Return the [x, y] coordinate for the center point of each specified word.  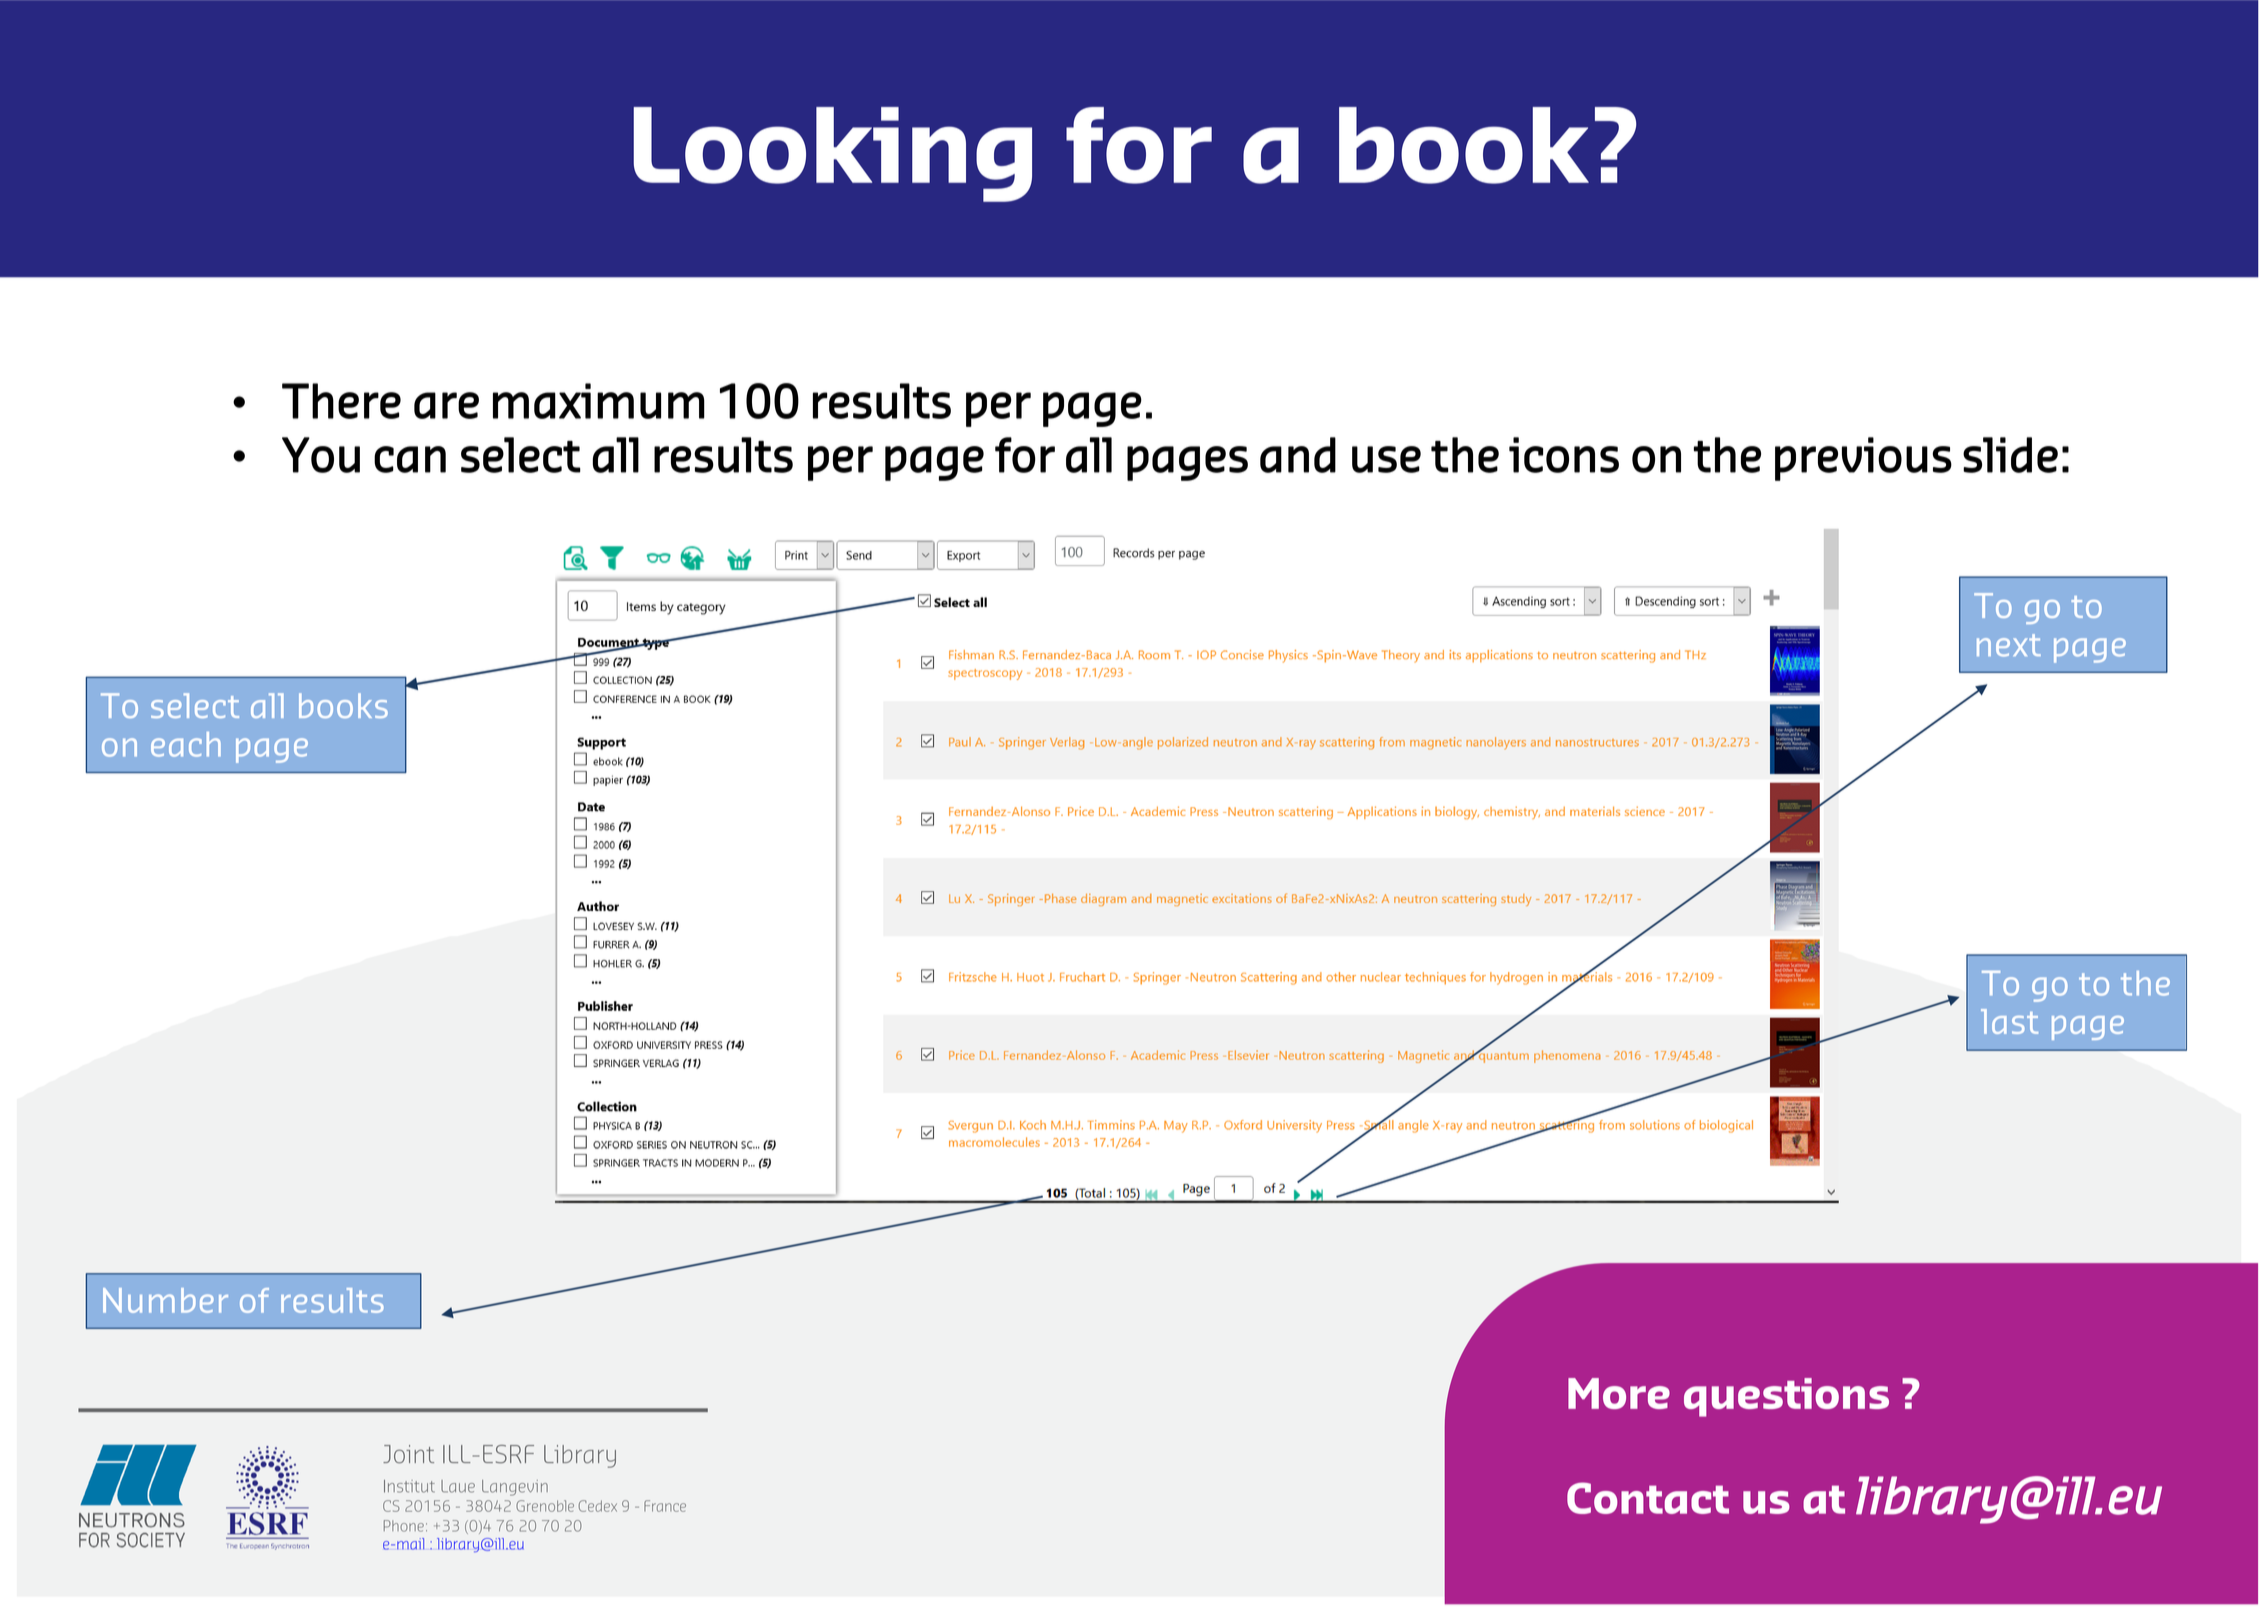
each [186, 744]
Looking [833, 154]
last [2009, 1021]
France [665, 1506]
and [1298, 455]
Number [165, 1300]
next [2009, 645]
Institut [409, 1486]
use [1386, 459]
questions [1786, 1397]
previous [1863, 459]
